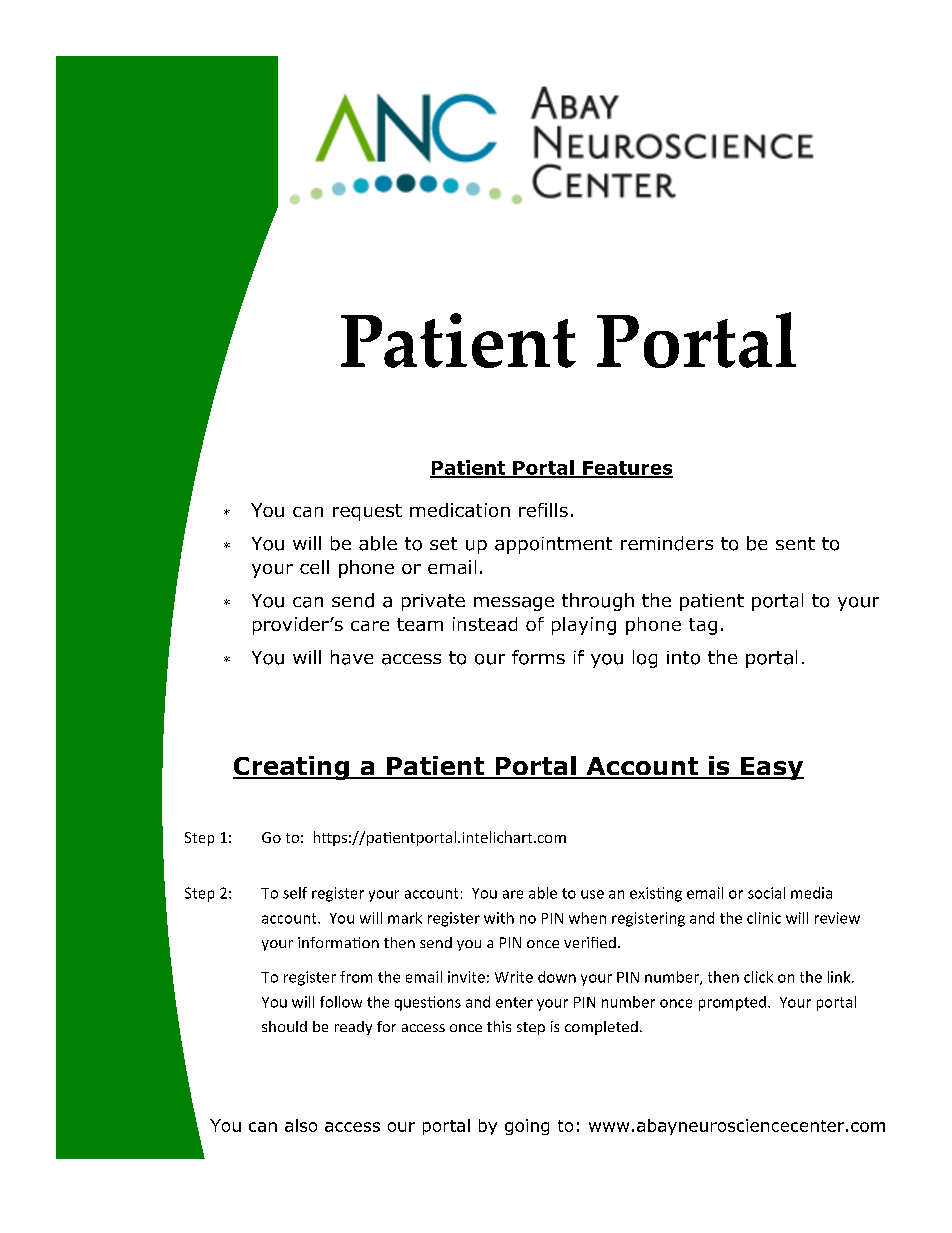 This screenshot has height=1233, width=952. I want to click on medication, so click(460, 510).
